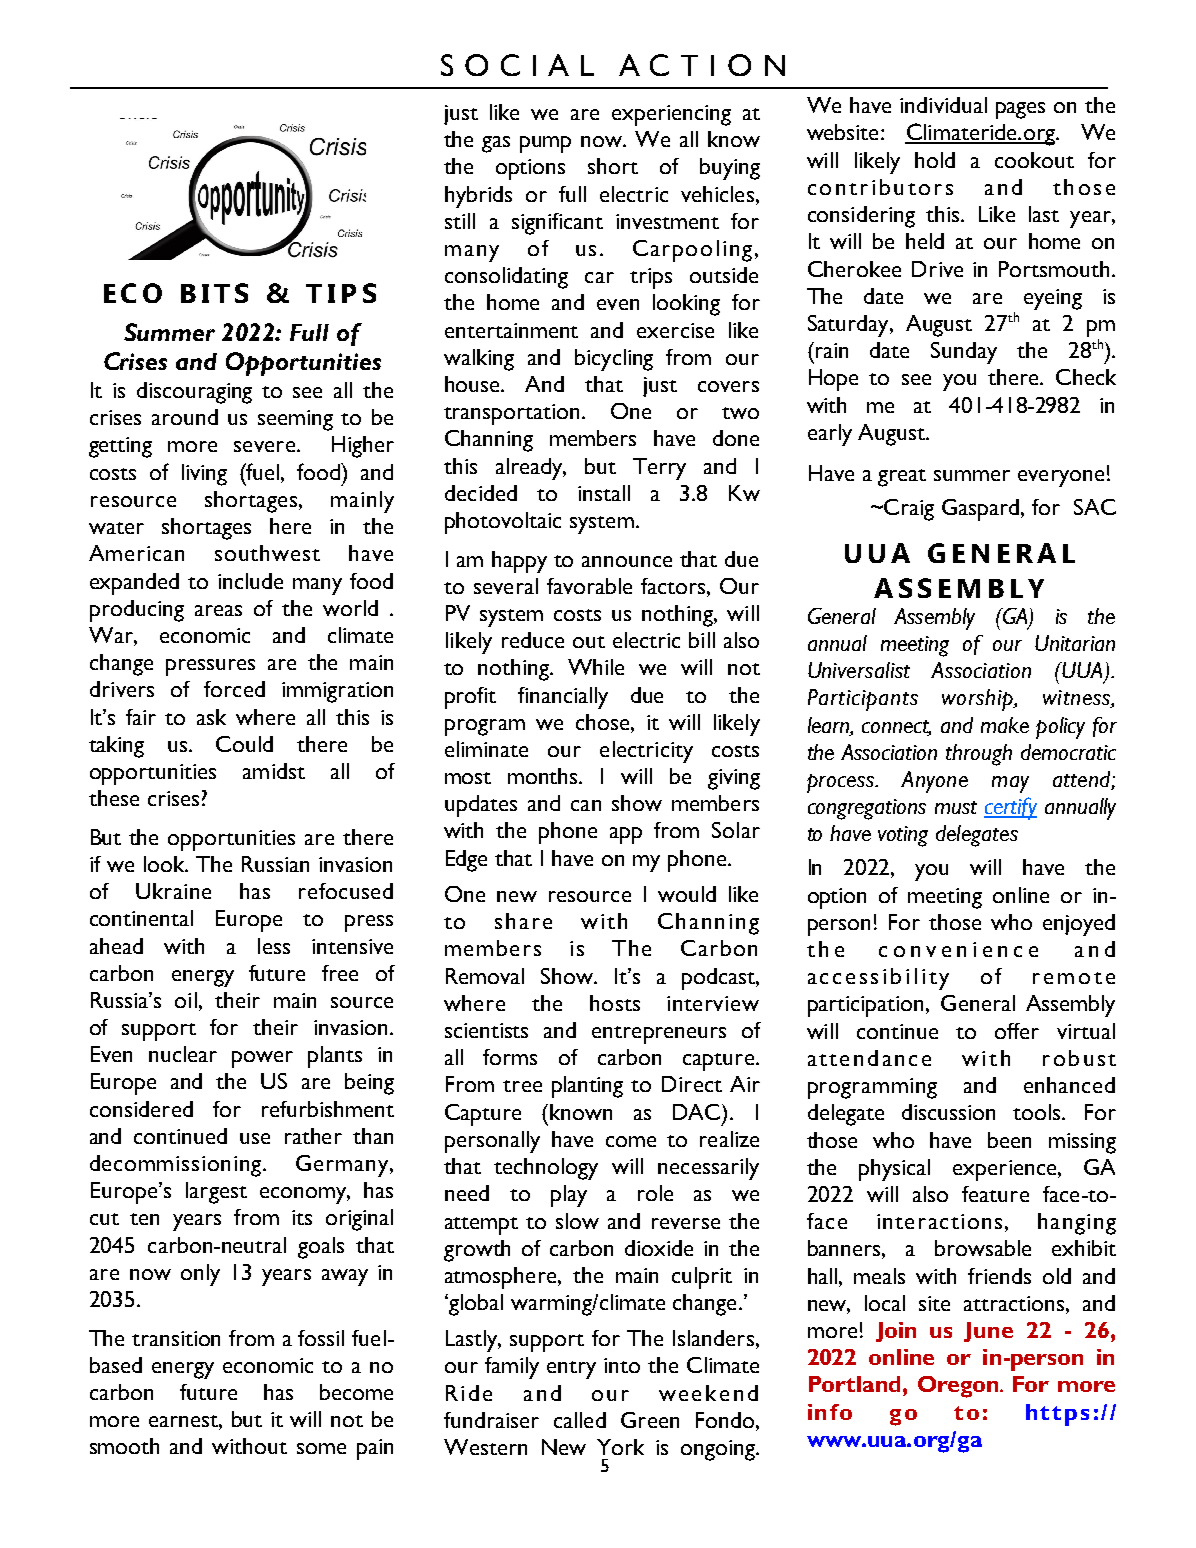  Describe the element at coordinates (908, 510) in the page. I see `Craig` at that location.
